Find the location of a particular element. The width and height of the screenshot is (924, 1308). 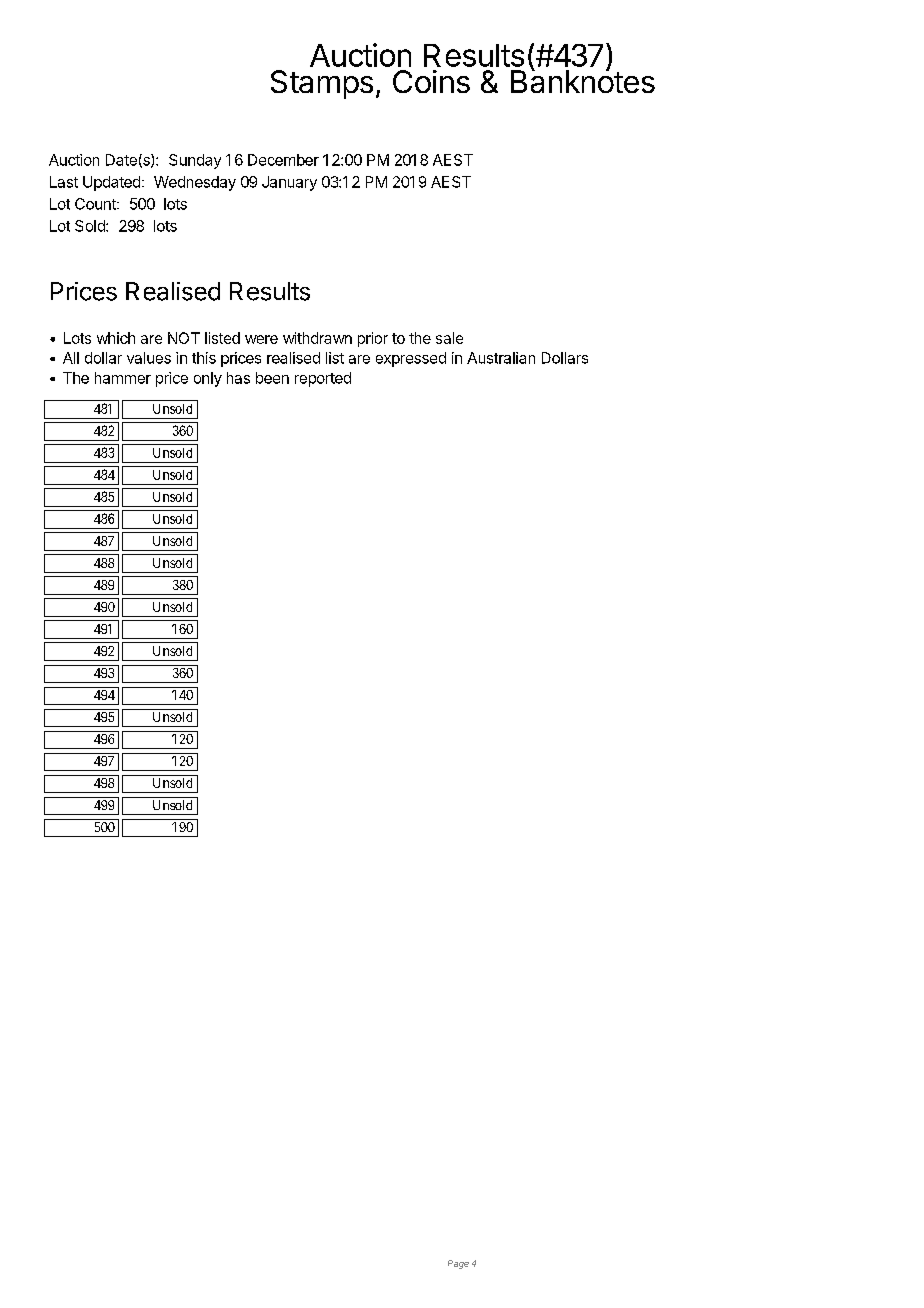

reported is located at coordinates (323, 379).
